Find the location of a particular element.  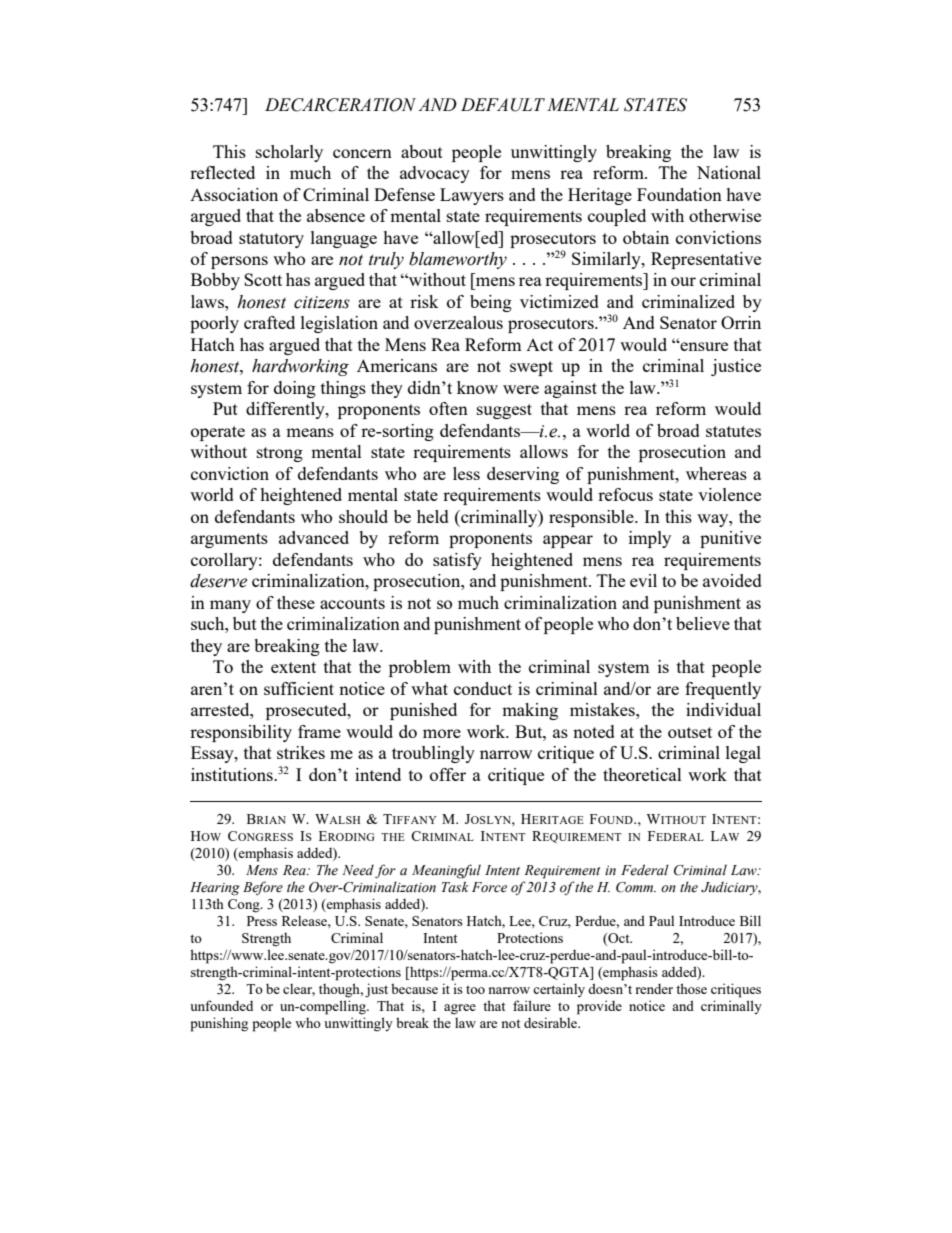

DEFAULT is located at coordinates (503, 105).
